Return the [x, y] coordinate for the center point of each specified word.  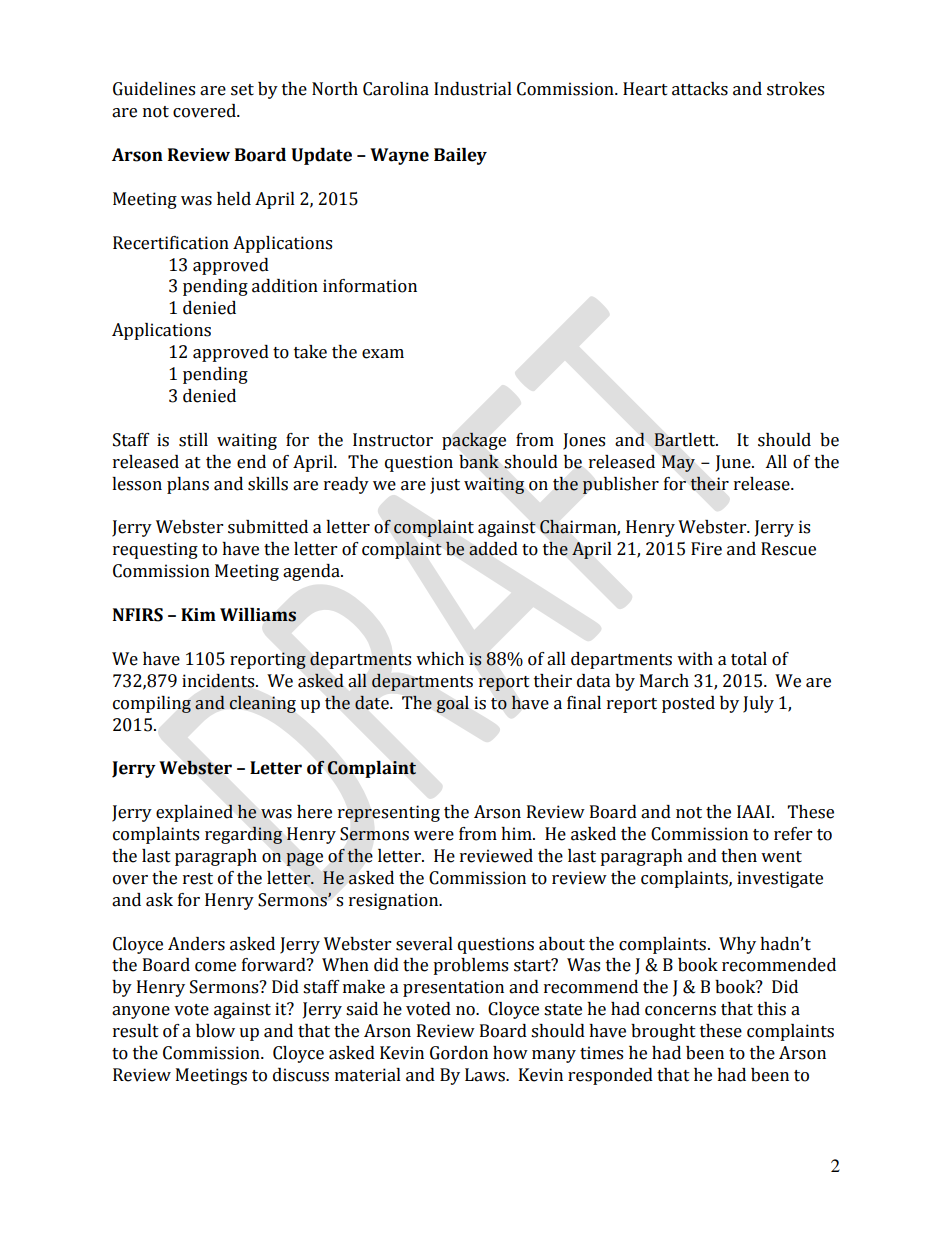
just [445, 485]
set [242, 90]
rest [198, 879]
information [370, 286]
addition [285, 286]
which [440, 659]
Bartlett [686, 440]
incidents [219, 681]
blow [215, 1031]
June [734, 463]
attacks [700, 89]
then [739, 856]
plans [188, 485]
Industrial [473, 89]
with [695, 659]
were [434, 836]
